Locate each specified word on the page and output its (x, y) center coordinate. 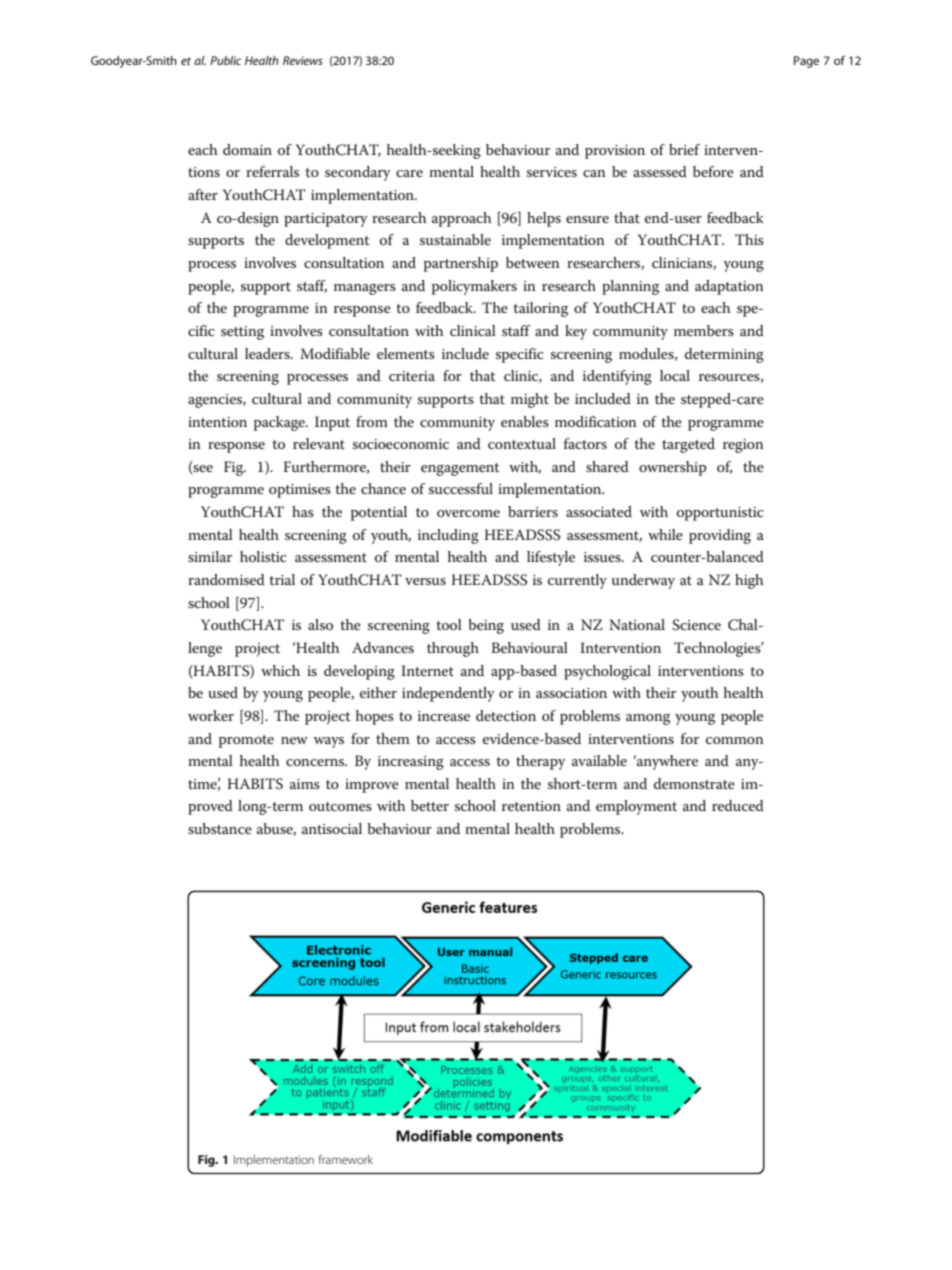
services (552, 172)
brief (684, 149)
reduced (738, 805)
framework (345, 1159)
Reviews (303, 60)
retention (531, 806)
